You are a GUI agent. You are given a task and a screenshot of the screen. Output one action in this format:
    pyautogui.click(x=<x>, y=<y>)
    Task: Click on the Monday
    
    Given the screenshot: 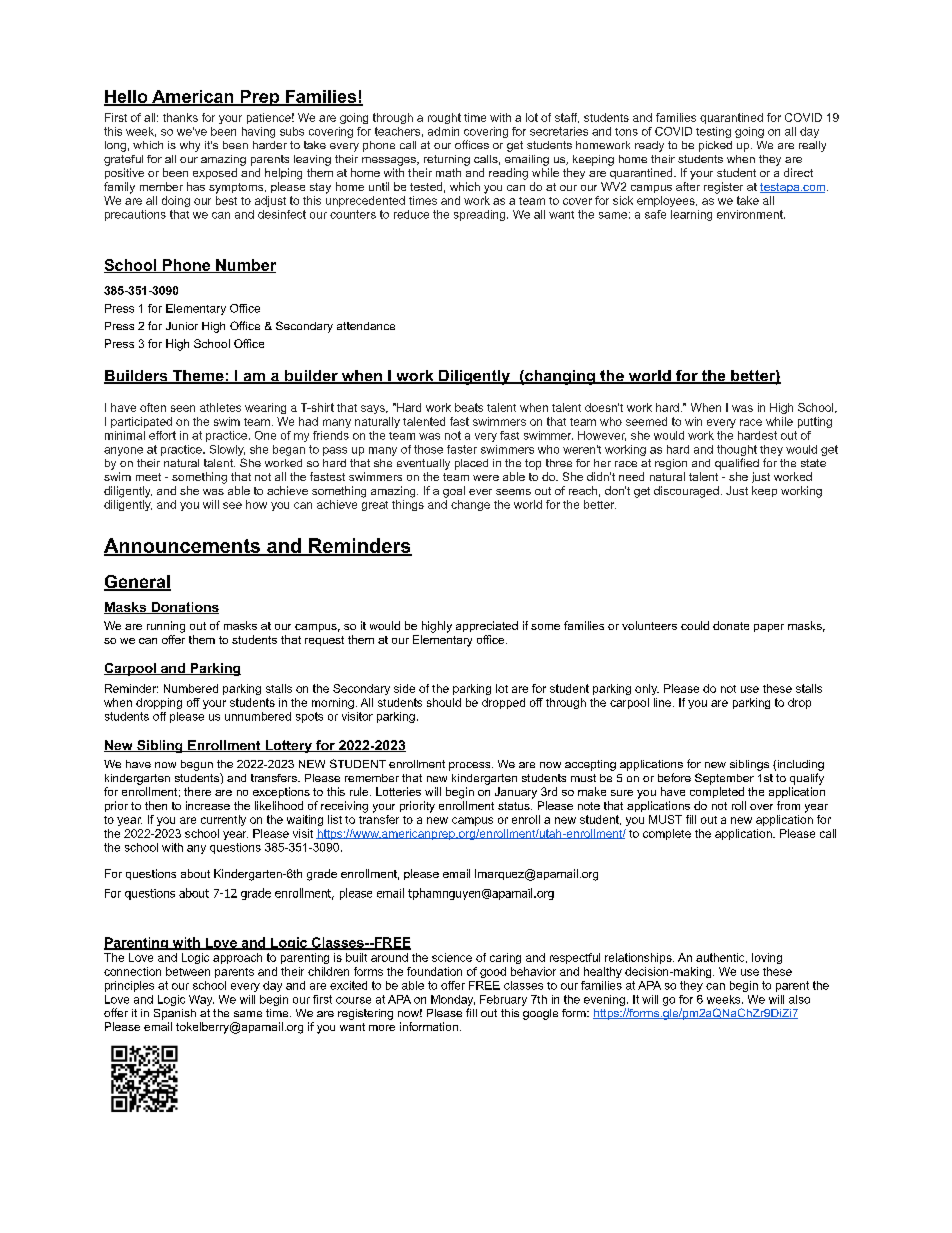 What is the action you would take?
    pyautogui.click(x=453, y=1000)
